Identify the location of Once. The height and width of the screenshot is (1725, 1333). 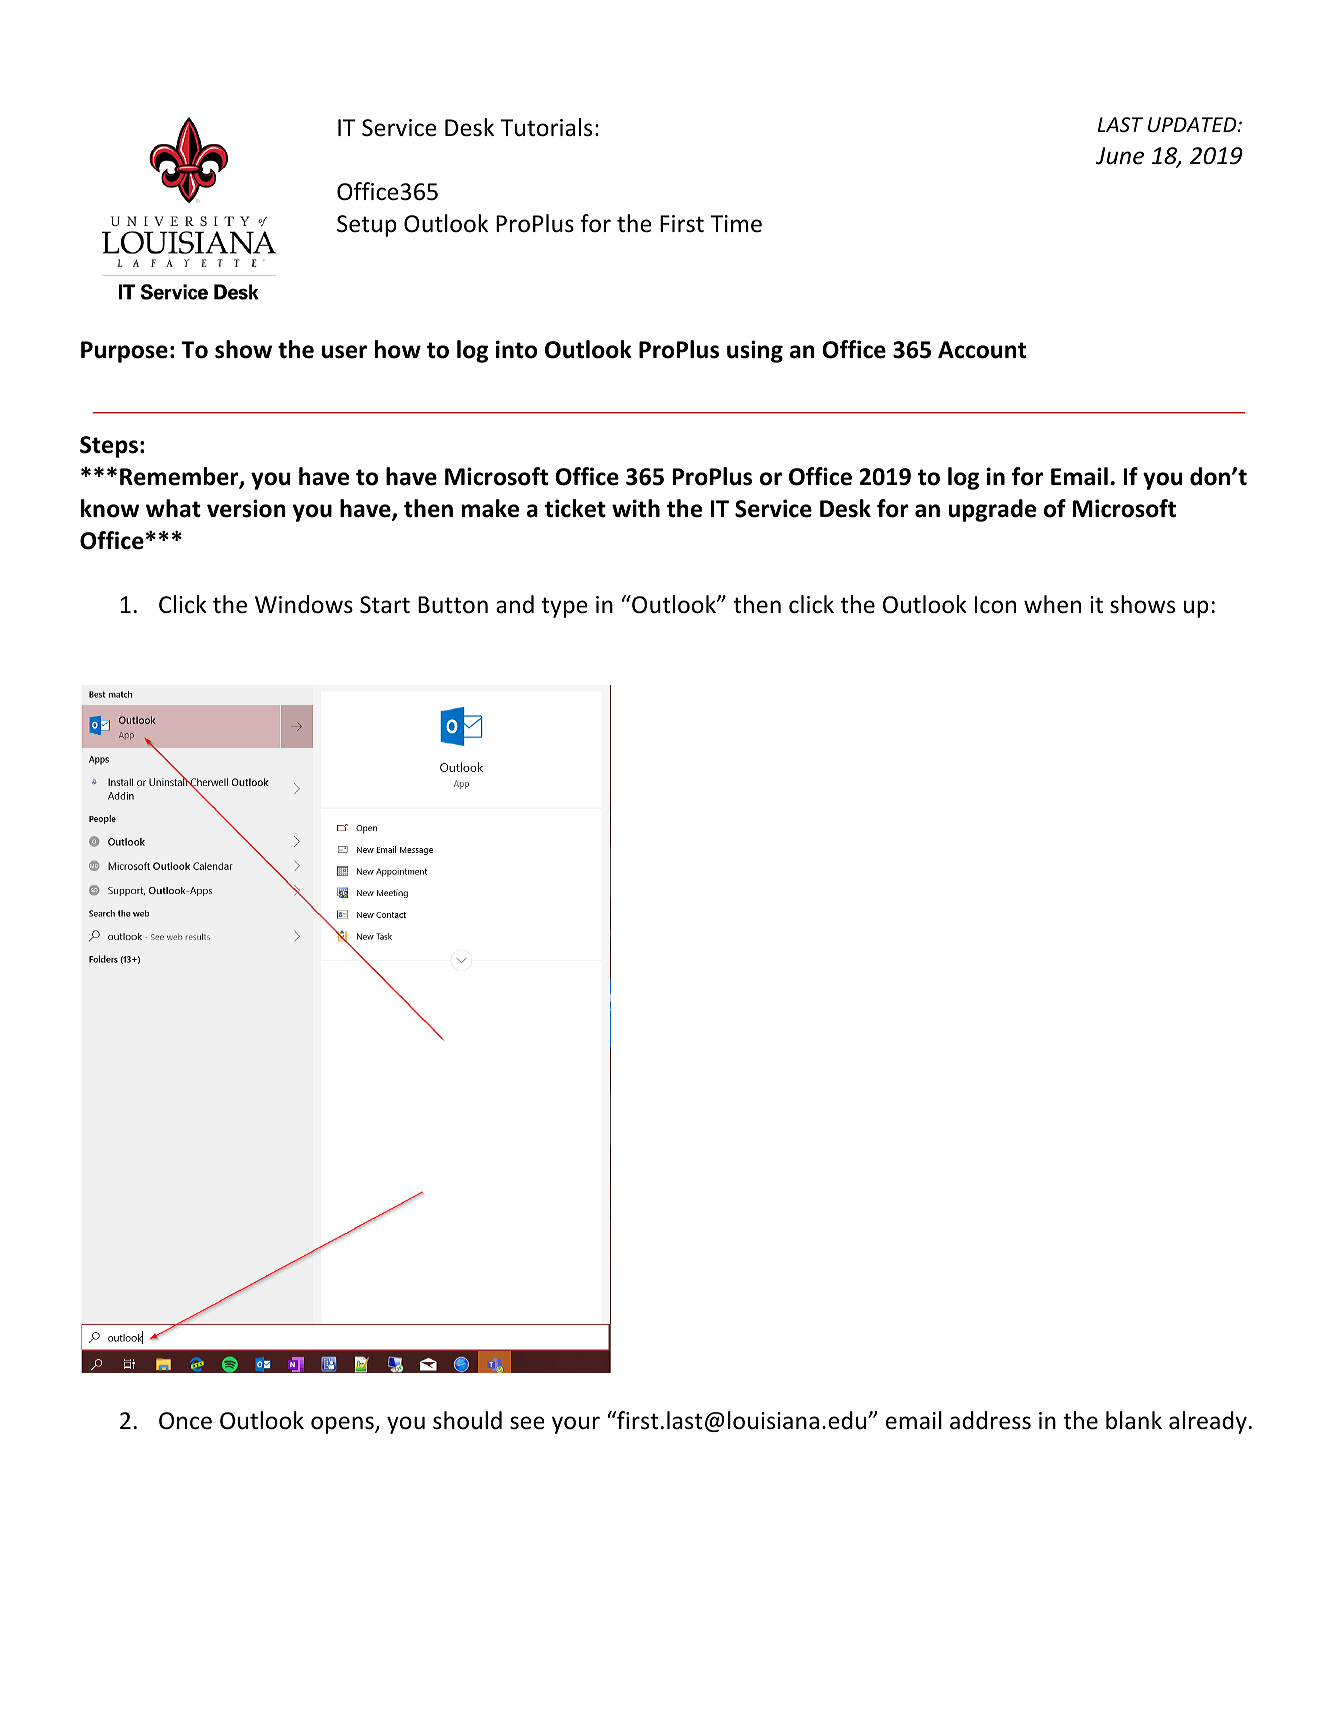
(185, 1421).
